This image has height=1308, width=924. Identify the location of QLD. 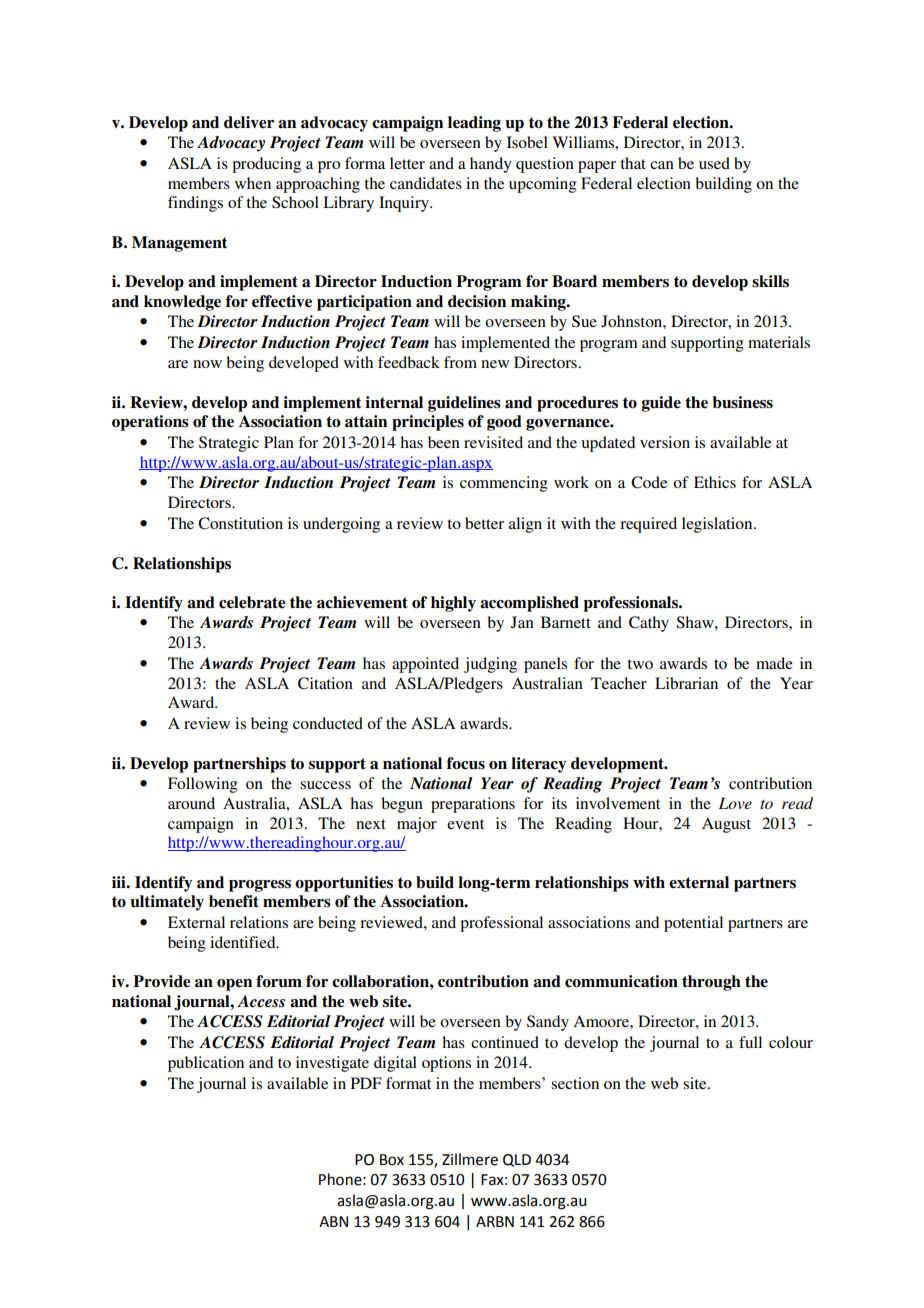
(517, 1160).
